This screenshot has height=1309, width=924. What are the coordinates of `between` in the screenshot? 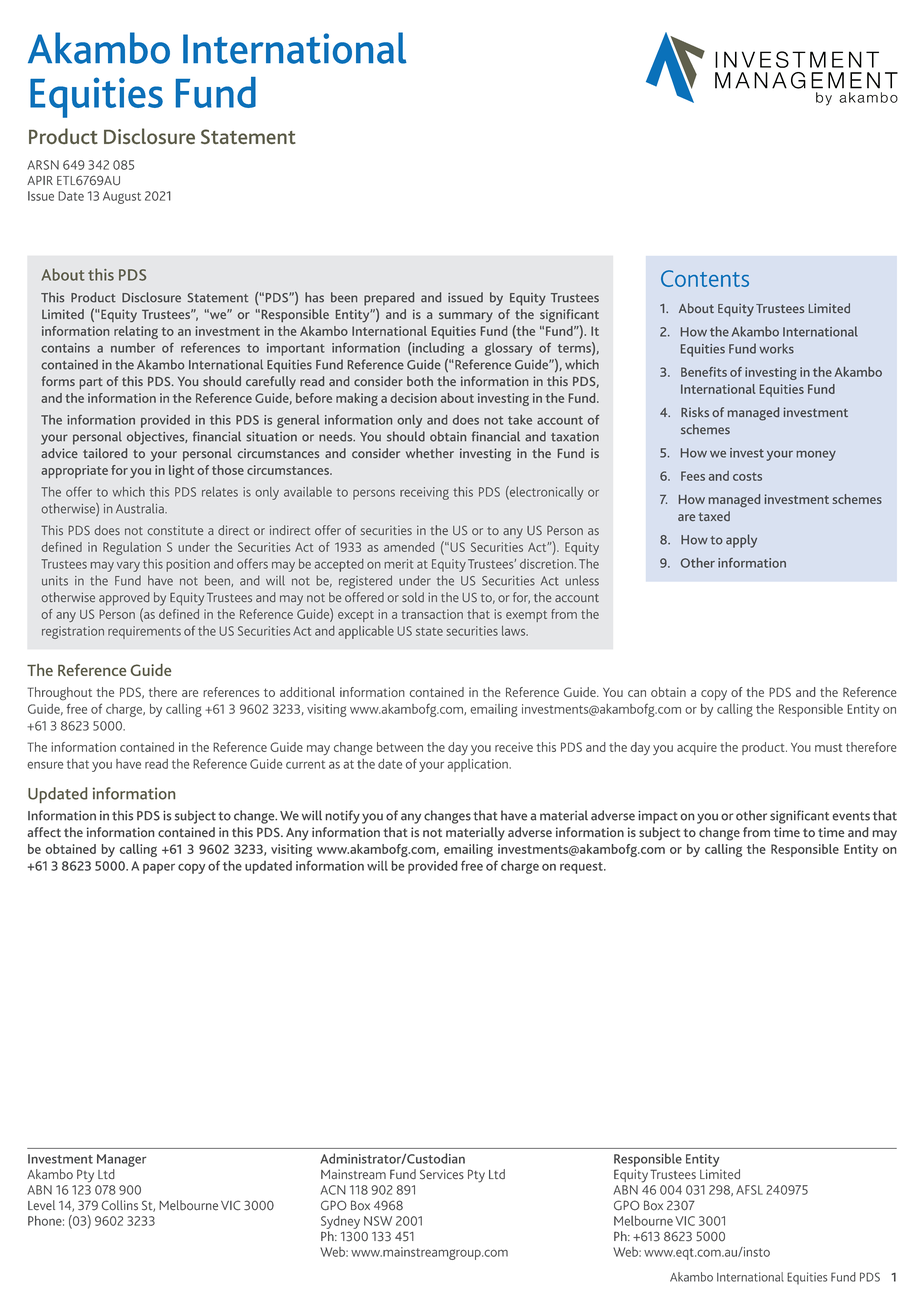 It's located at (400, 747).
